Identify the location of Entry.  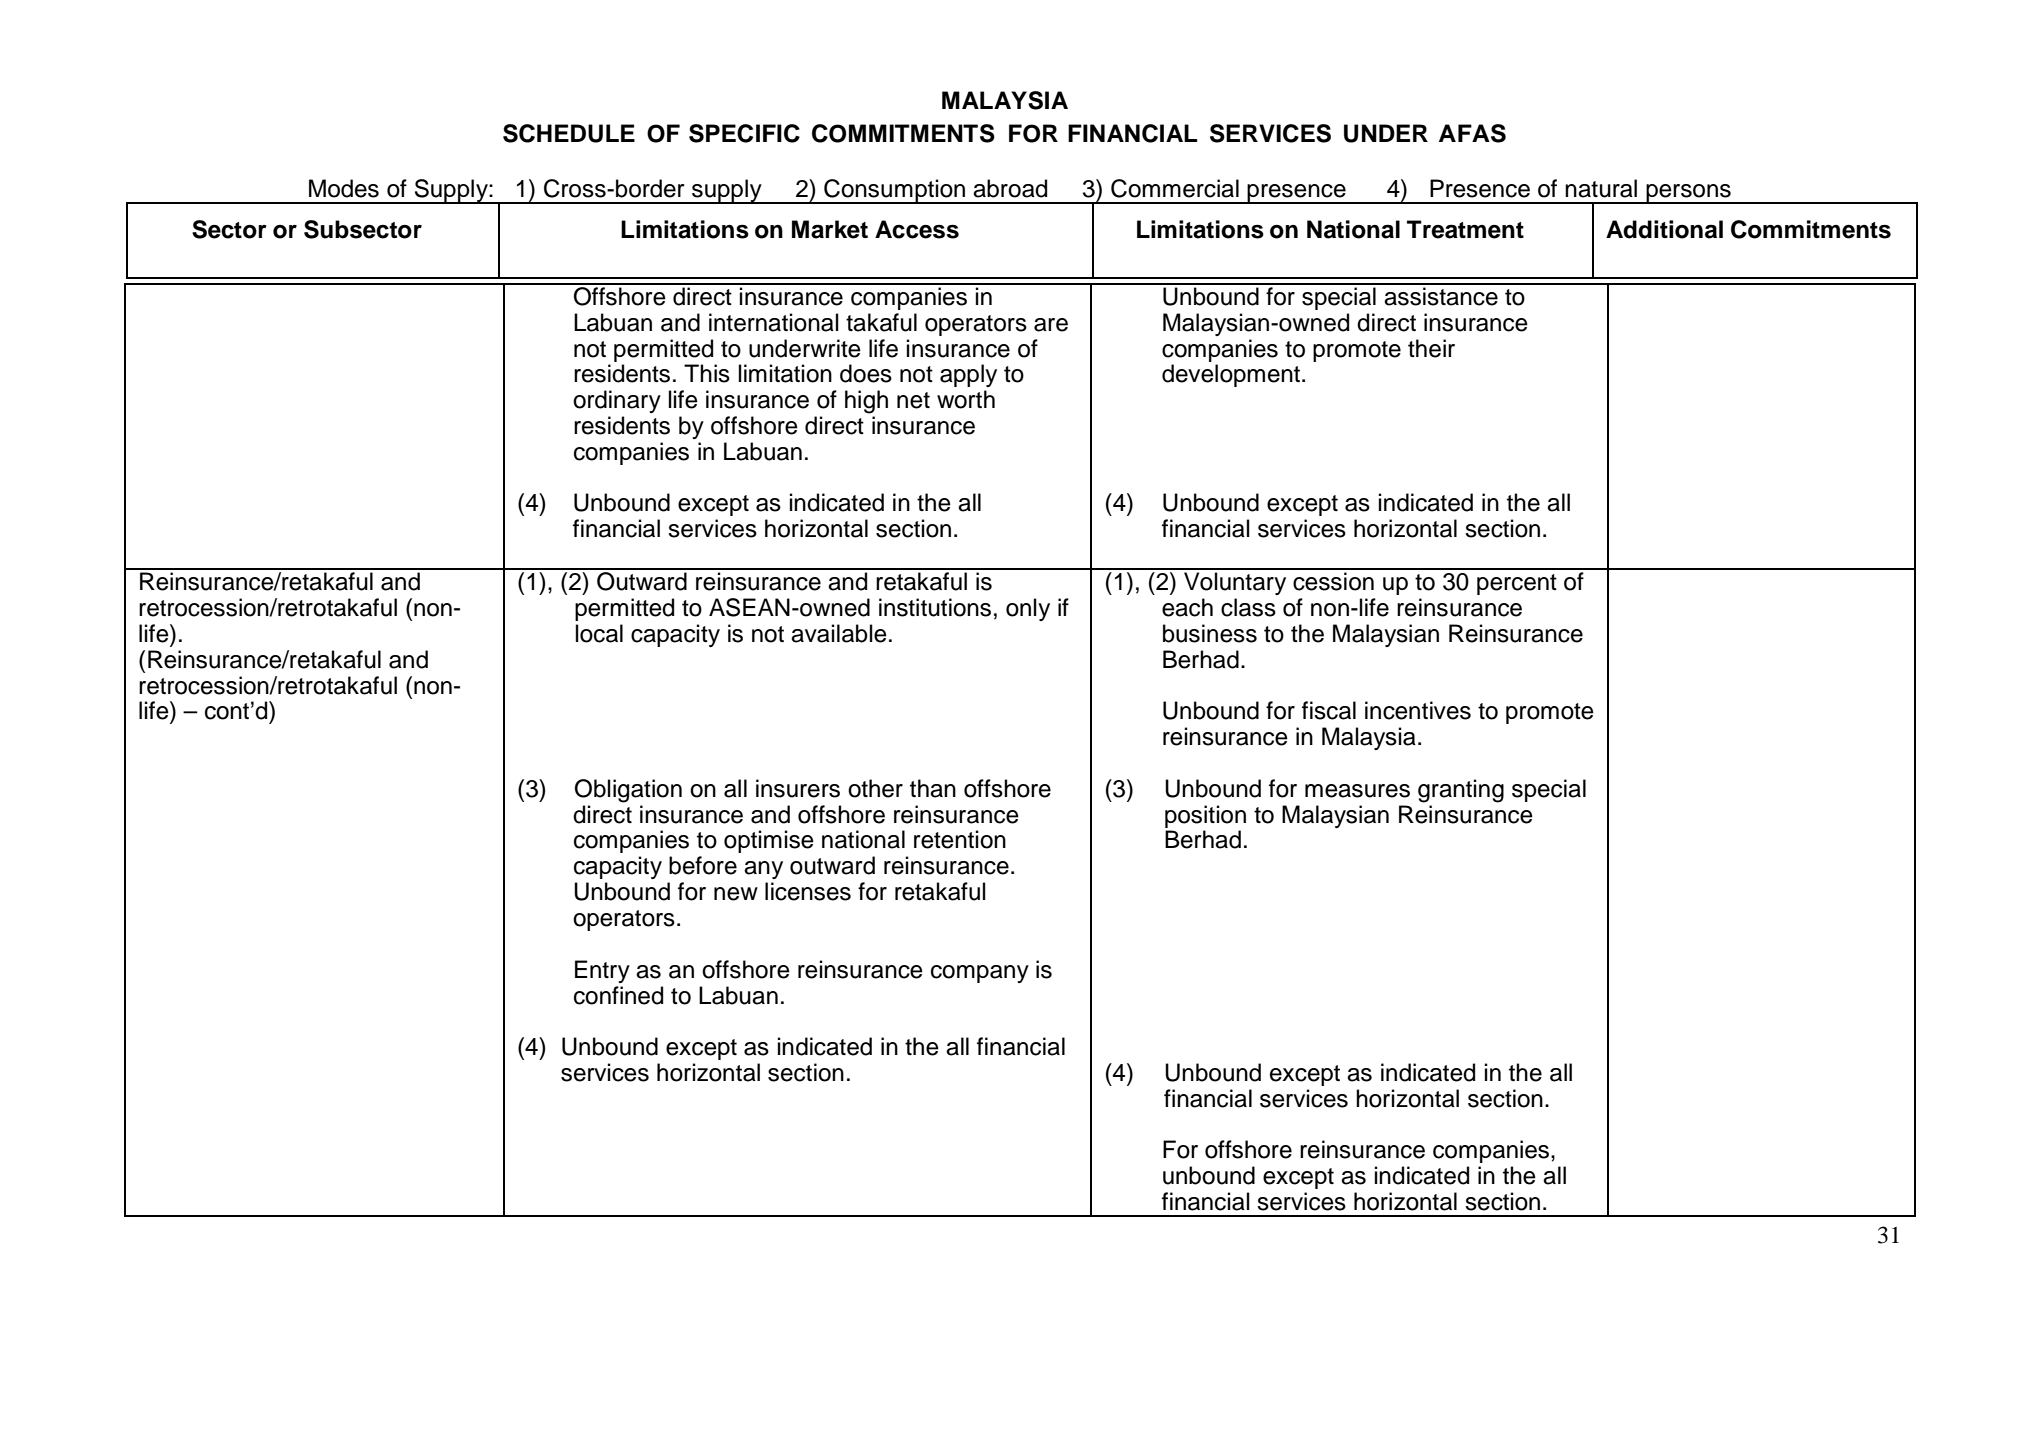
(602, 971).
